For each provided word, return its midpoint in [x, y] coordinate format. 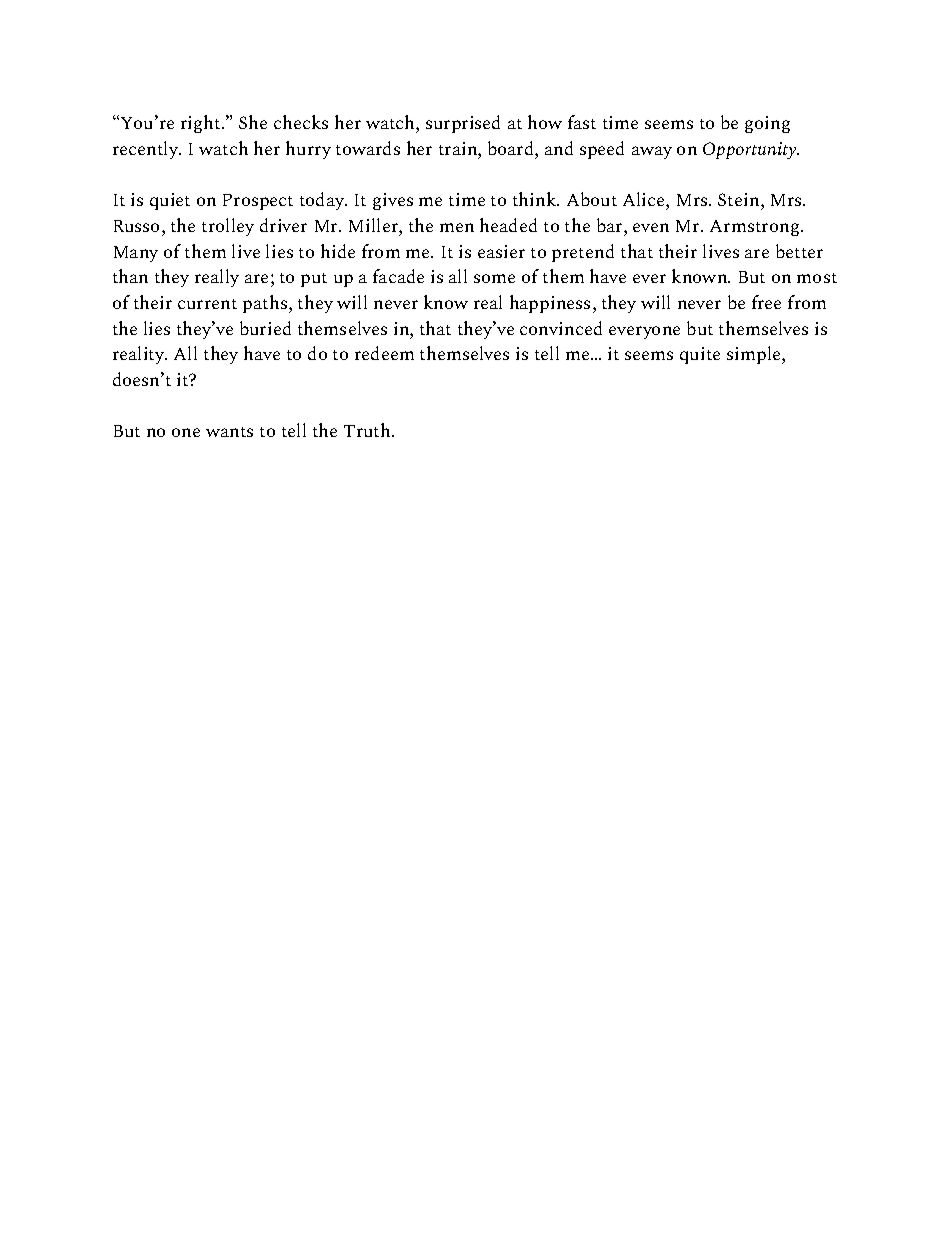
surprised [463, 124]
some [494, 278]
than [130, 276]
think [536, 199]
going [767, 124]
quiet [170, 201]
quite [700, 355]
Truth [368, 430]
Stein [740, 199]
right [202, 124]
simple [755, 355]
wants [229, 432]
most [817, 278]
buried [265, 328]
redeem [384, 353]
